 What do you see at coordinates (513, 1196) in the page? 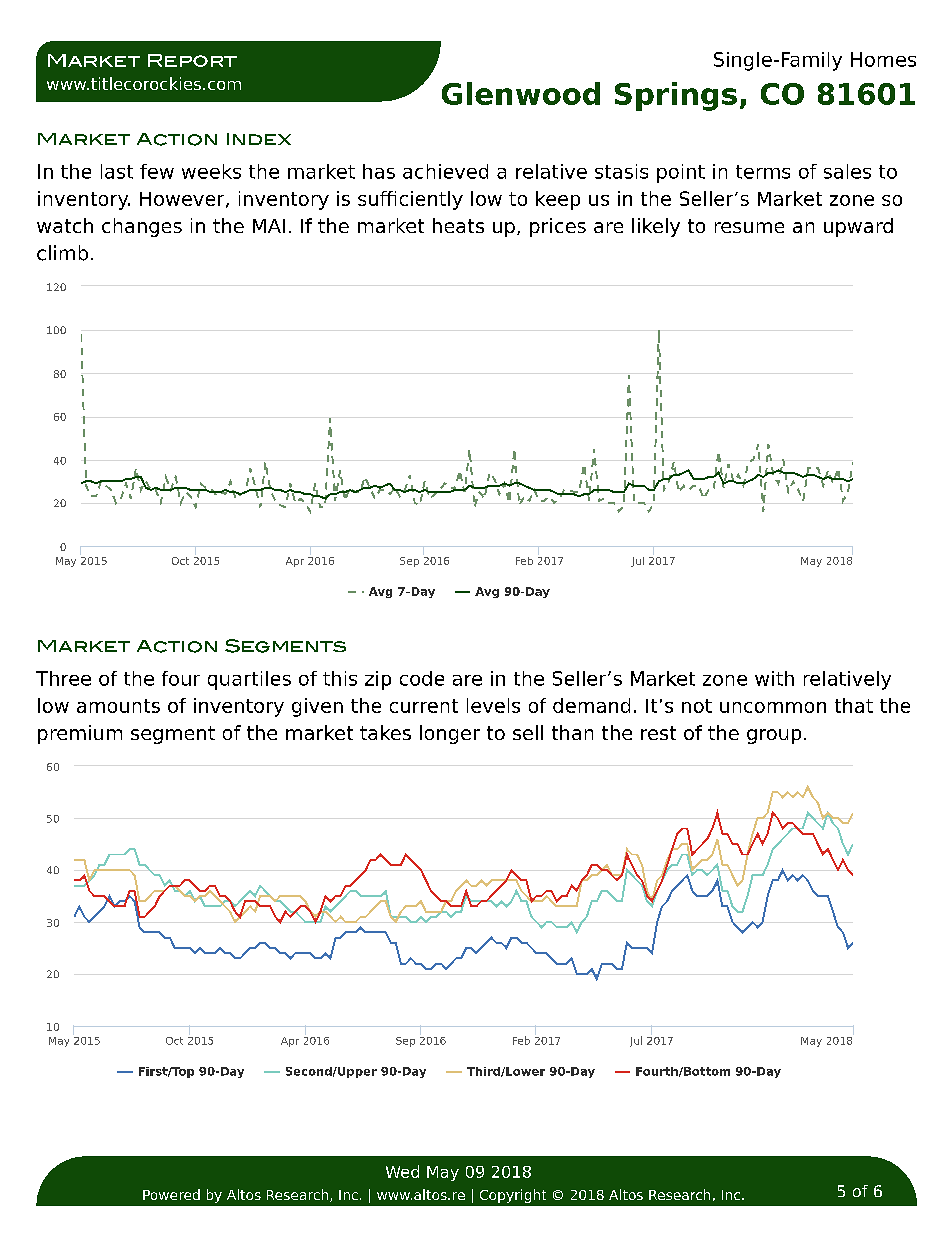
I see `Copyright` at bounding box center [513, 1196].
